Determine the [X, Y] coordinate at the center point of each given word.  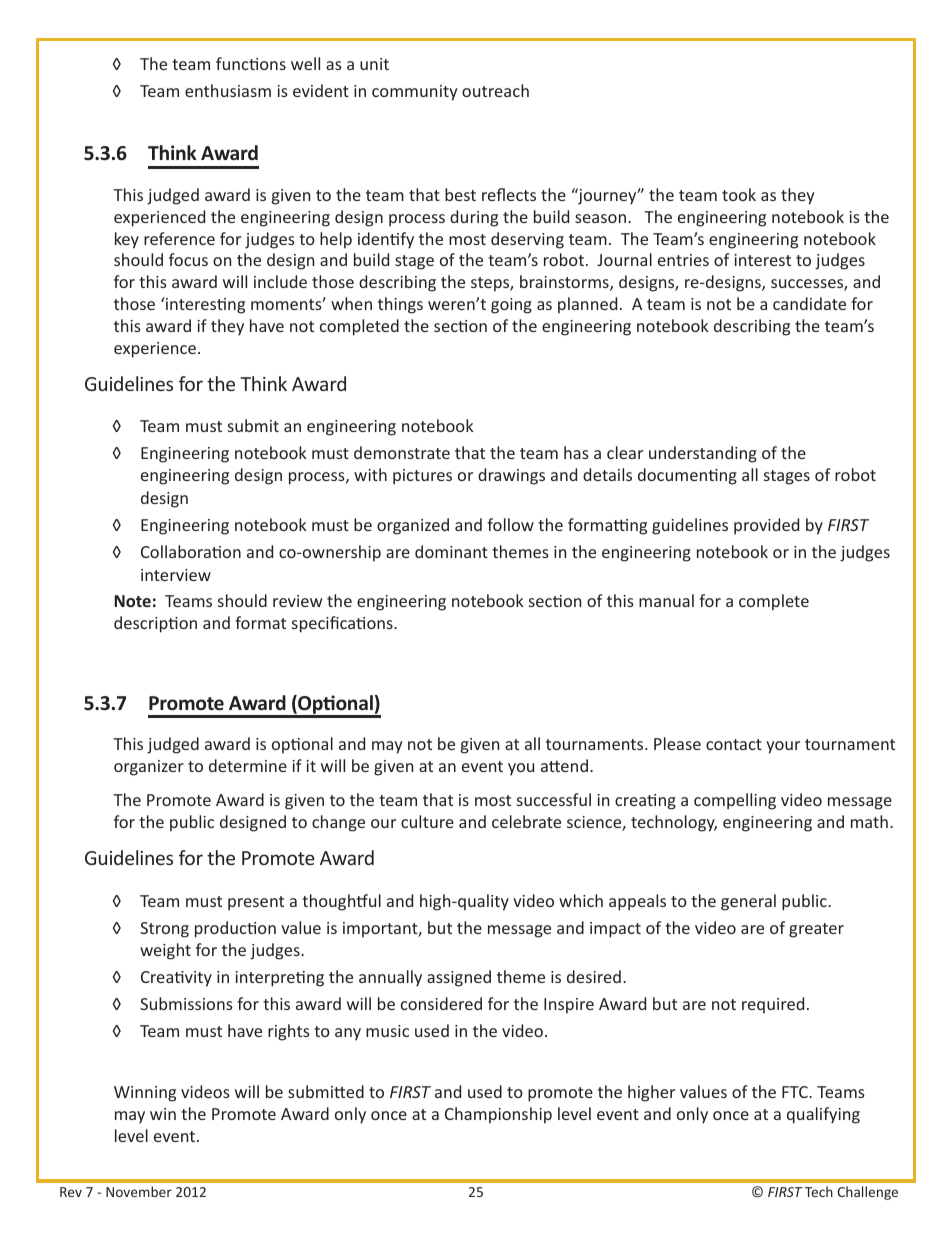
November [139, 1191]
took [739, 194]
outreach [495, 90]
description [155, 624]
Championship [498, 1115]
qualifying [823, 1115]
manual [666, 600]
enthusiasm [228, 90]
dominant [451, 551]
